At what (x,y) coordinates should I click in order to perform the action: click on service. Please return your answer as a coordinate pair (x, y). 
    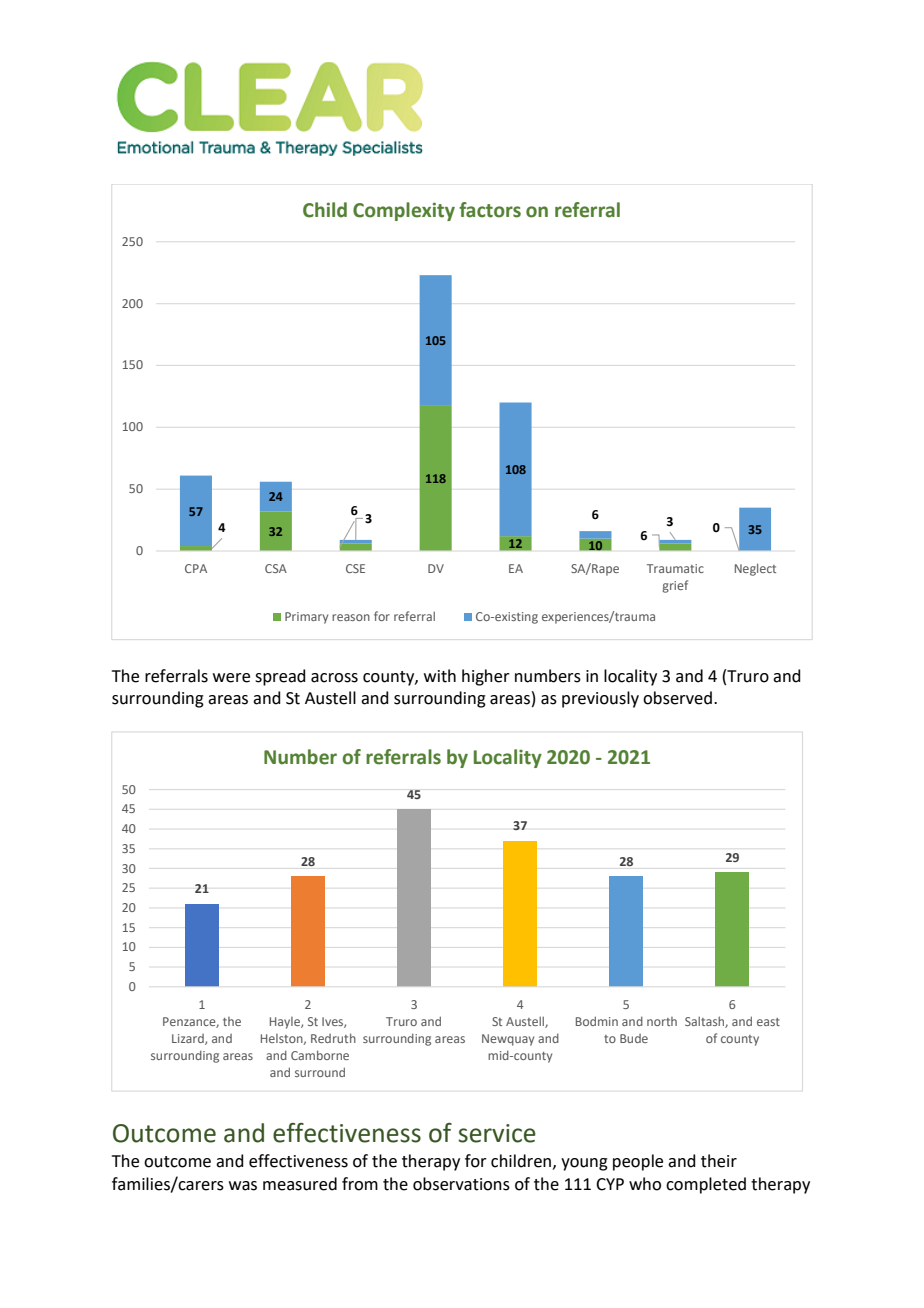
    Looking at the image, I should click on (497, 1133).
